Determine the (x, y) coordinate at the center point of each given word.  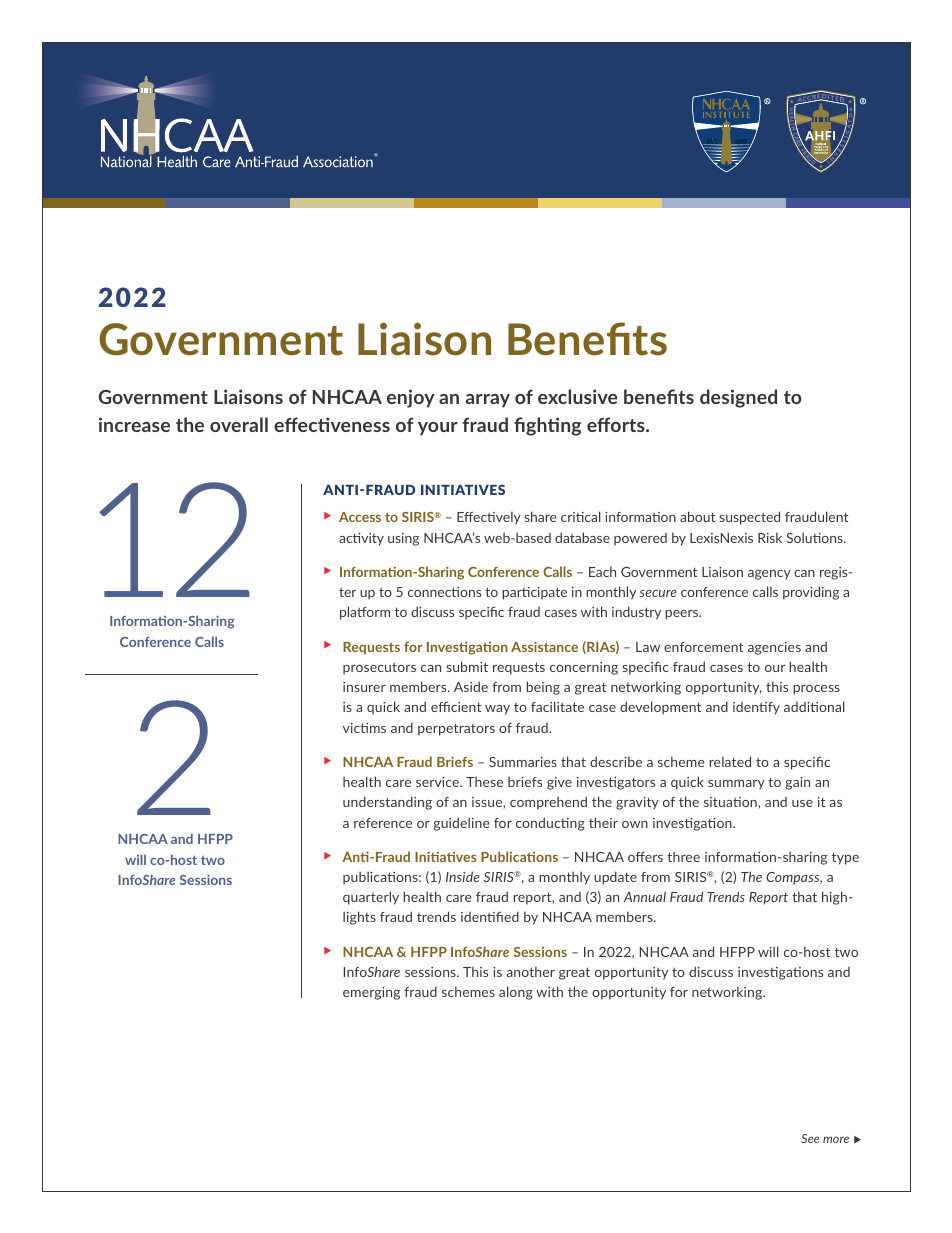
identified (490, 916)
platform (365, 613)
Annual (645, 896)
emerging (371, 993)
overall (239, 424)
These (484, 781)
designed (738, 398)
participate (534, 593)
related (730, 761)
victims (364, 728)
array (488, 401)
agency (769, 575)
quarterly (371, 898)
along (516, 993)
